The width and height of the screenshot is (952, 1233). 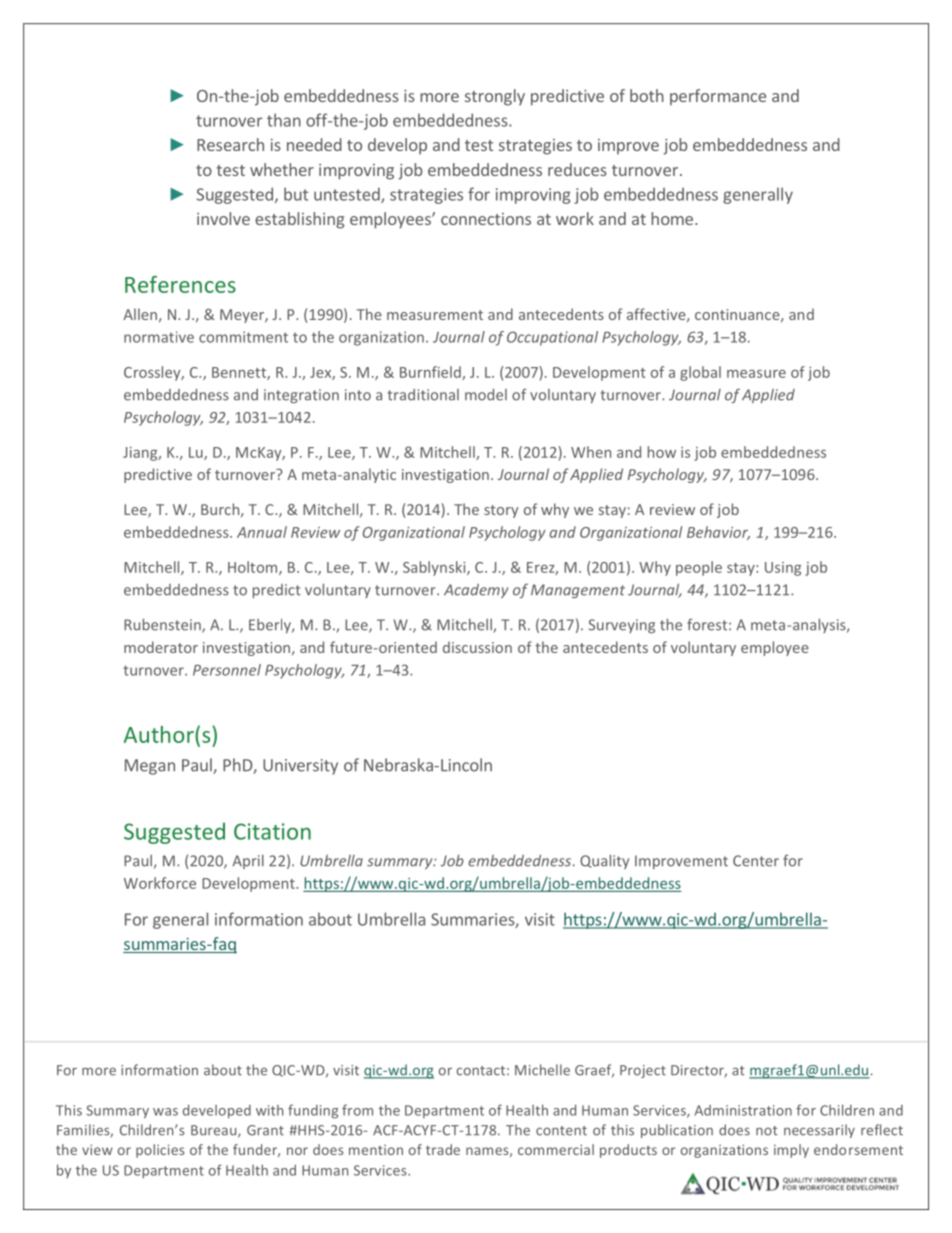 I want to click on Using, so click(x=783, y=569).
